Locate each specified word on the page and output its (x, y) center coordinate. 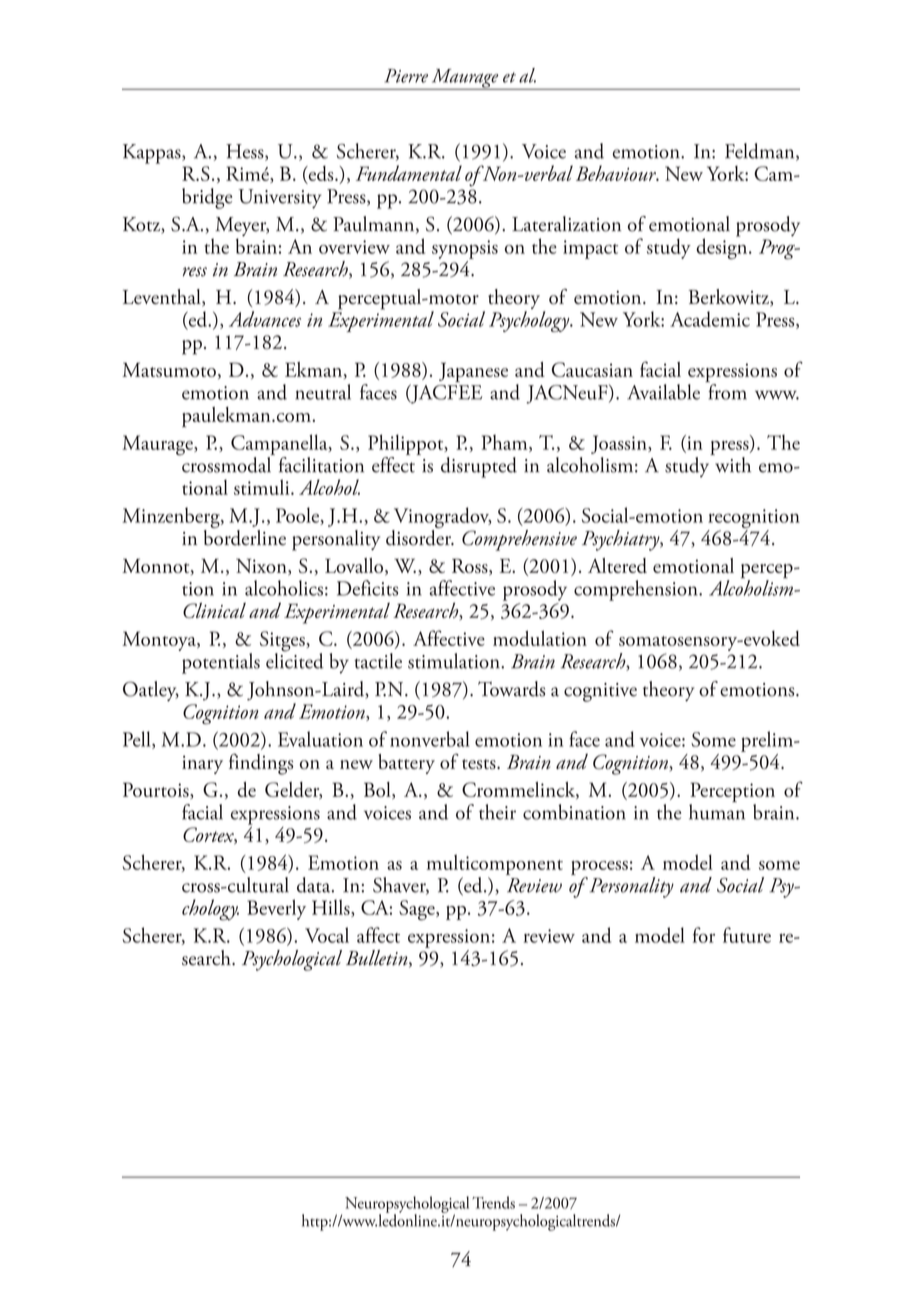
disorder (420, 536)
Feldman (761, 152)
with (732, 463)
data (315, 885)
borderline (245, 536)
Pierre (406, 76)
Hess (246, 152)
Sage (418, 910)
